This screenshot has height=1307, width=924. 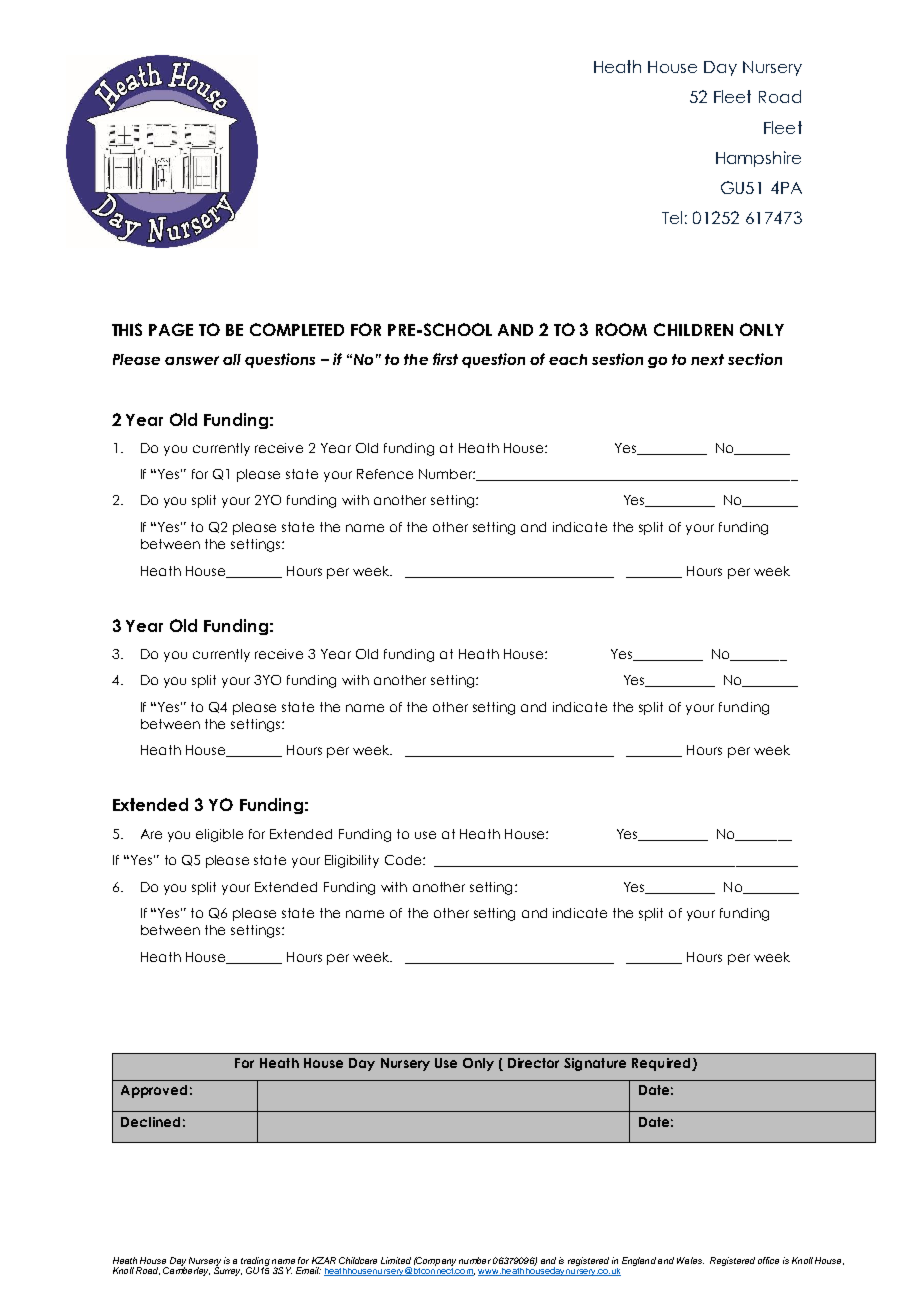 What do you see at coordinates (445, 359) in the screenshot?
I see `first` at bounding box center [445, 359].
